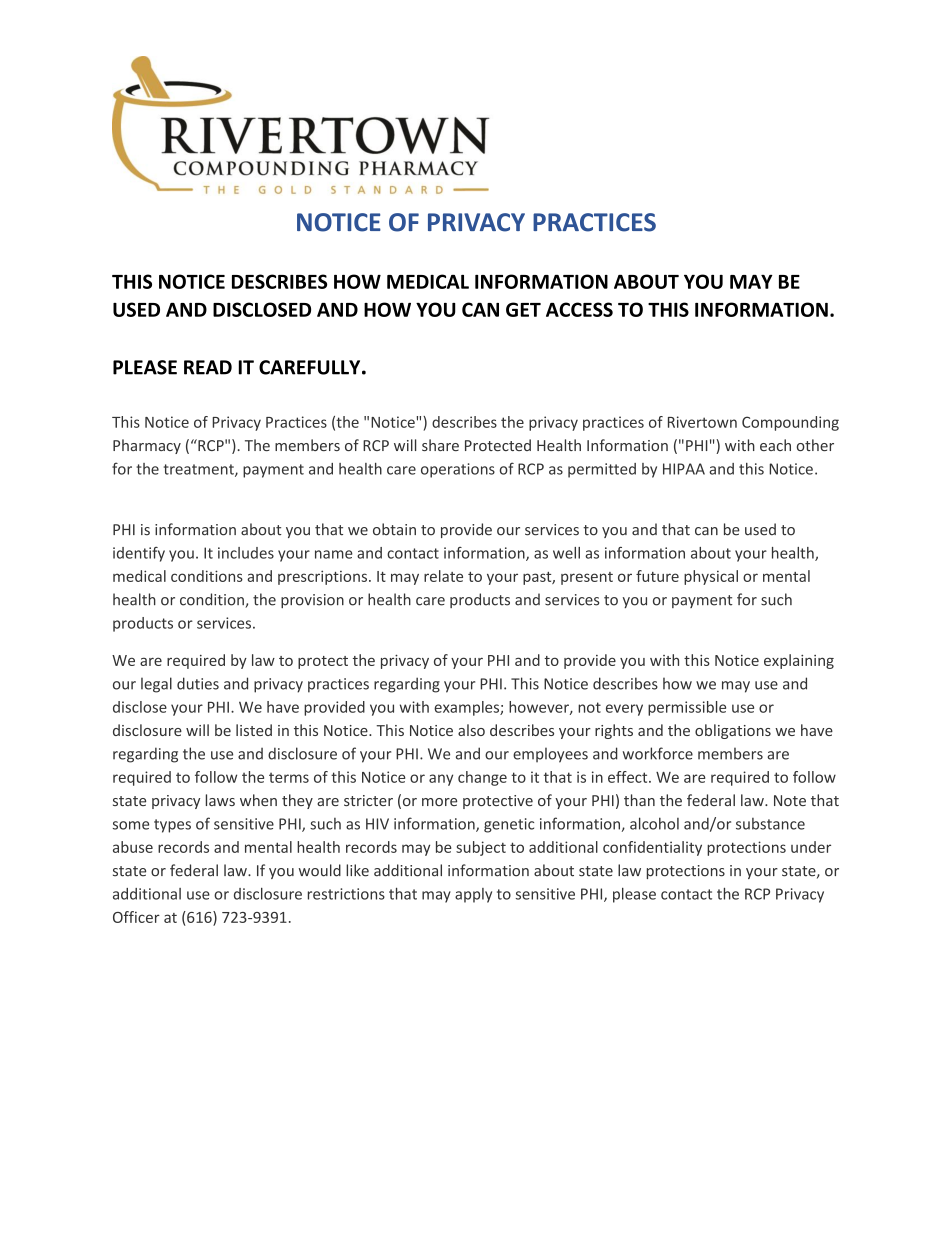 This screenshot has width=952, height=1233. What do you see at coordinates (198, 683) in the screenshot?
I see `duties` at bounding box center [198, 683].
